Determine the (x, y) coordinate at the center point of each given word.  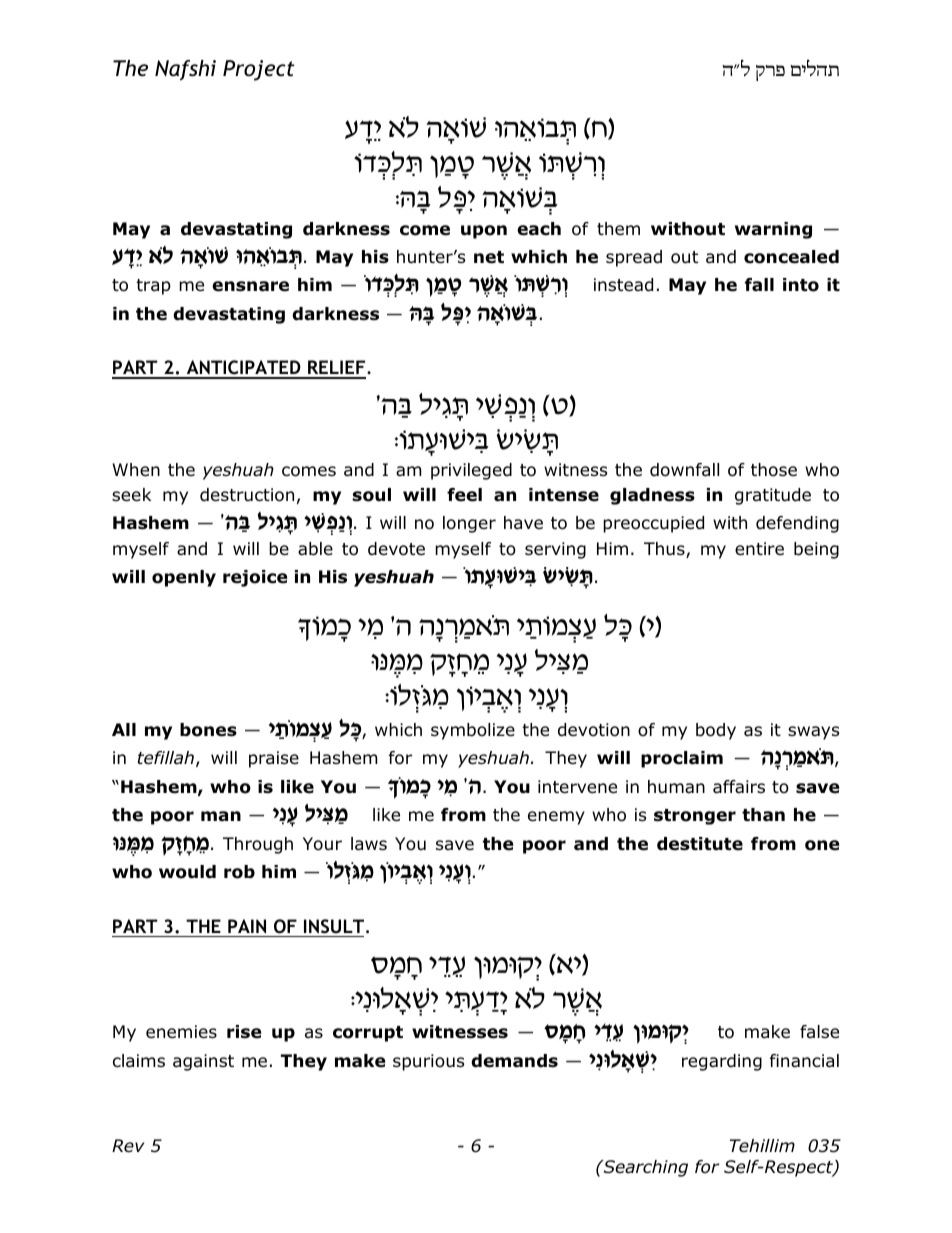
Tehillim (762, 1145)
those (774, 470)
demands (514, 1061)
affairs (739, 787)
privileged (471, 471)
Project (259, 70)
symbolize (473, 731)
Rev (128, 1145)
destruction (247, 495)
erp (770, 73)
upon (484, 232)
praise (274, 759)
